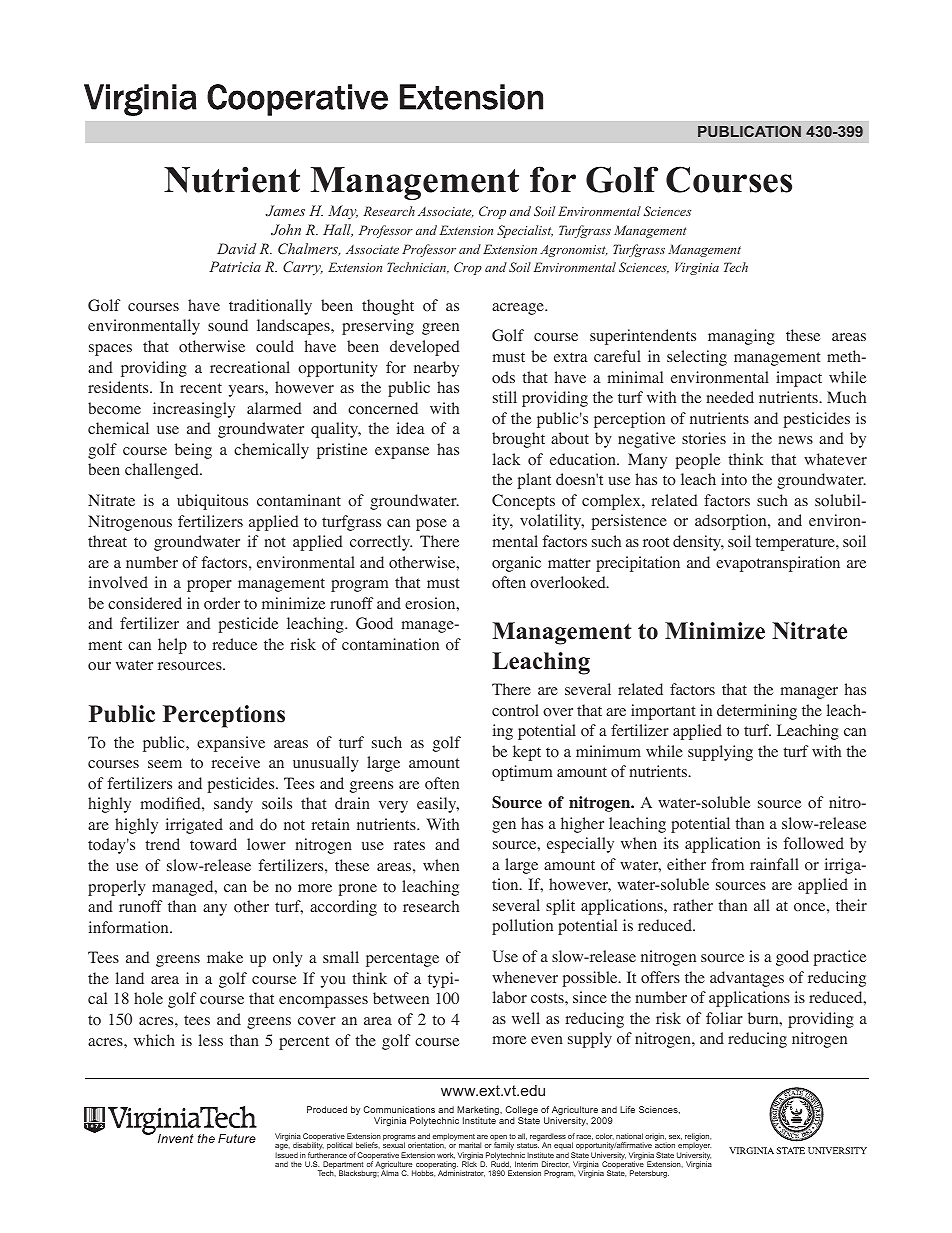 The image size is (952, 1233). Describe the element at coordinates (286, 1155) in the screenshot. I see `Issued` at that location.
